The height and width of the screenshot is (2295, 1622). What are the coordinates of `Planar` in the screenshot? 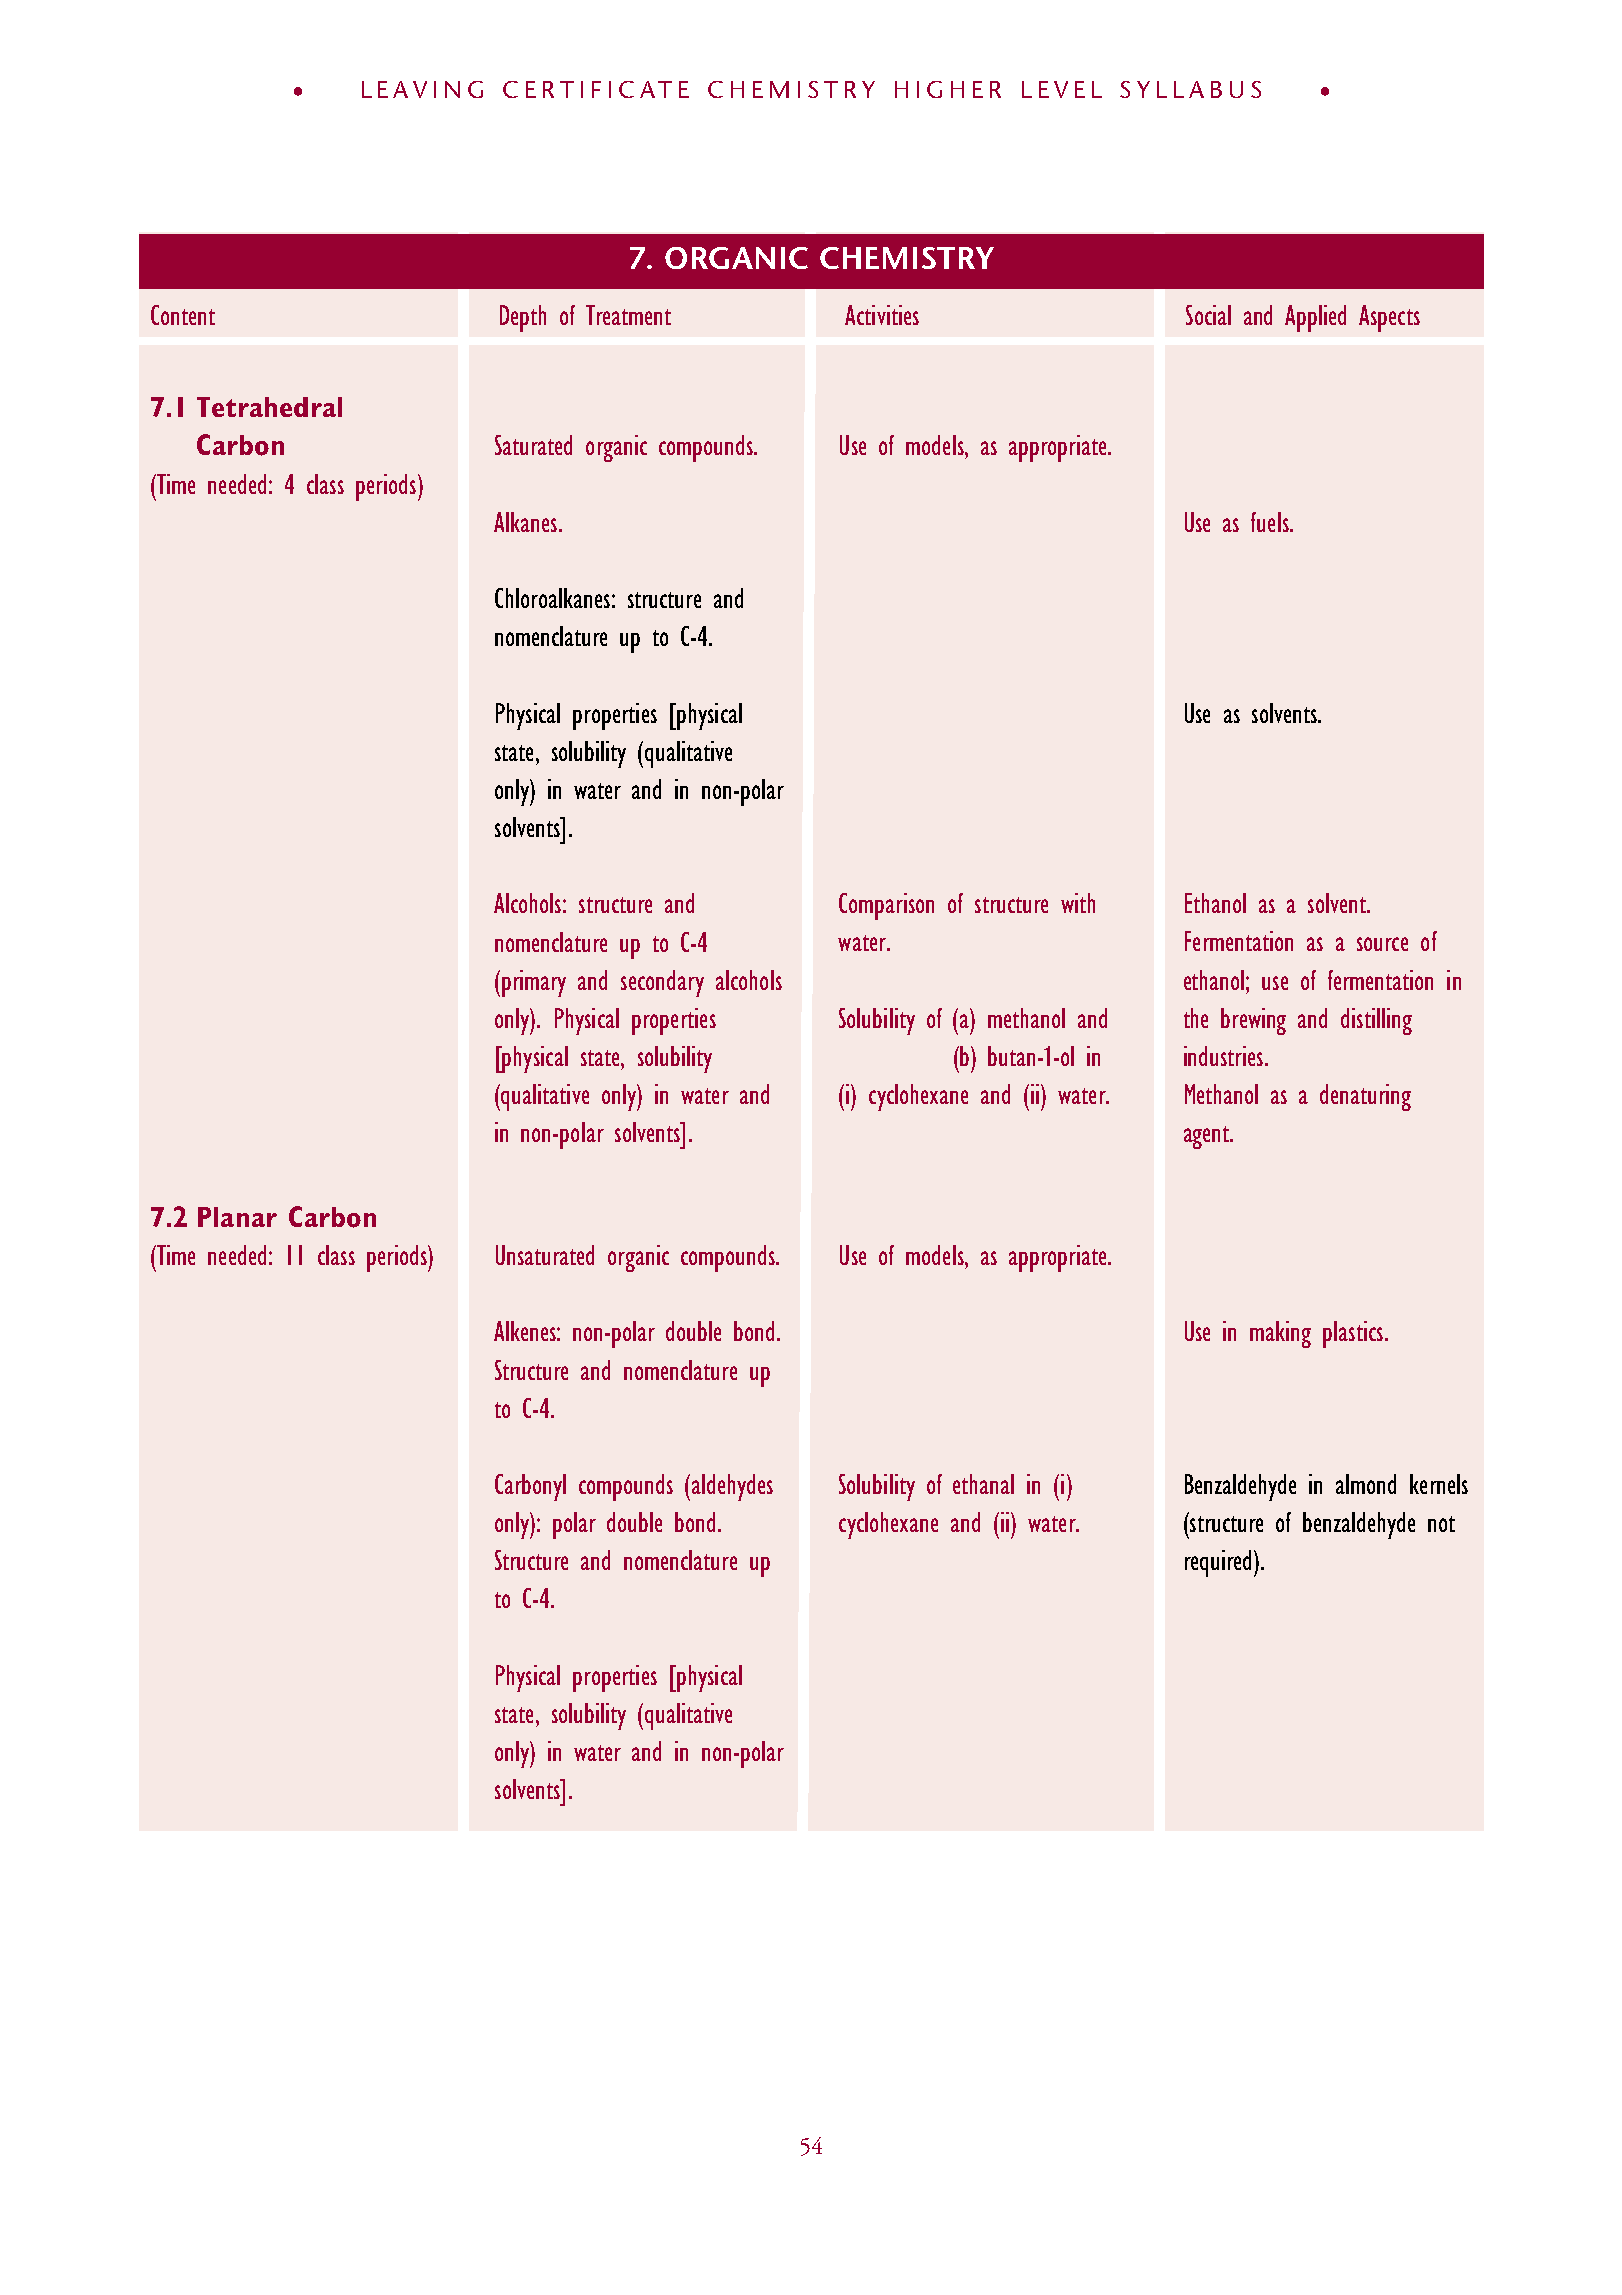 It's located at (237, 1217).
